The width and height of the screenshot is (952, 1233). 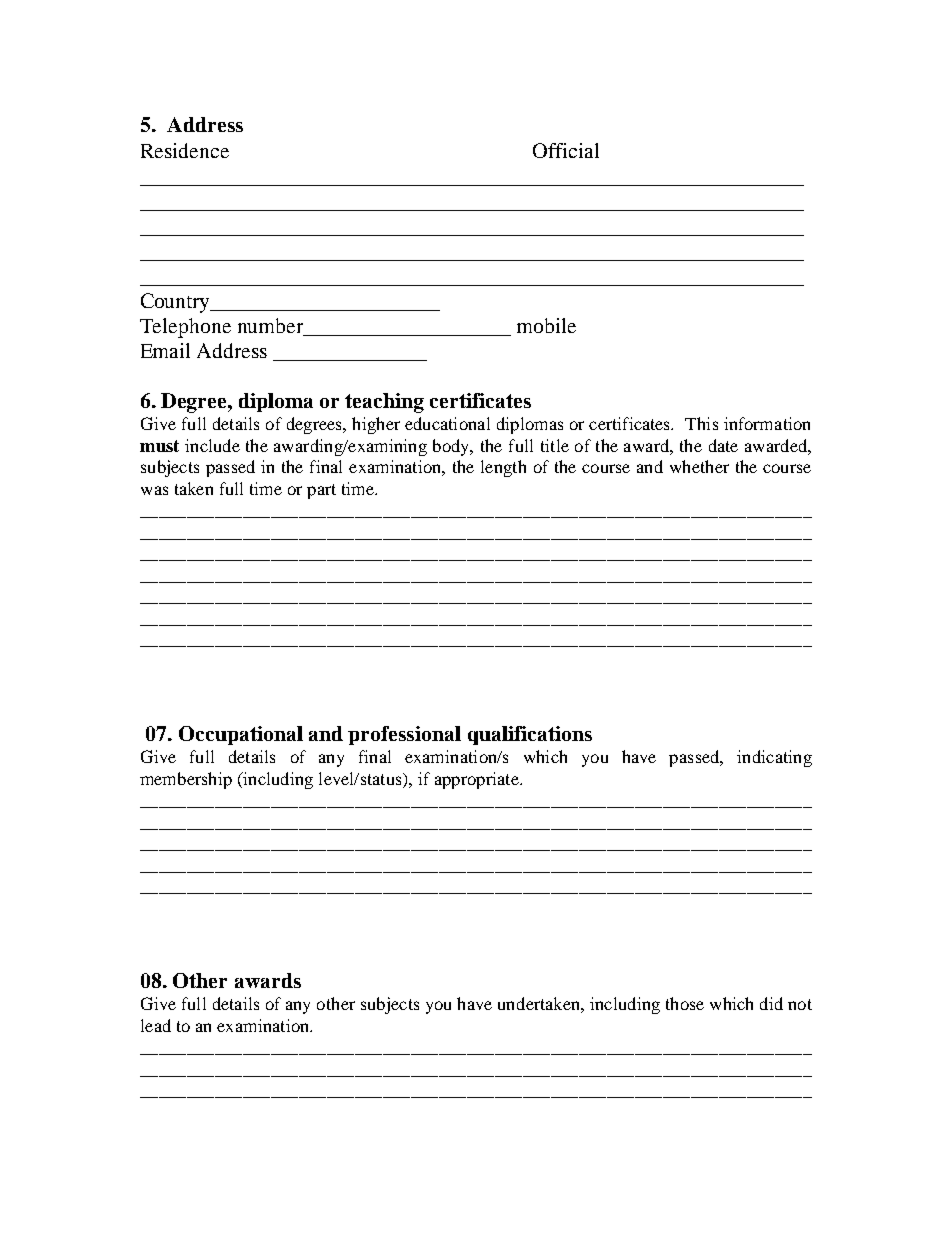 What do you see at coordinates (774, 758) in the screenshot?
I see `indicating` at bounding box center [774, 758].
